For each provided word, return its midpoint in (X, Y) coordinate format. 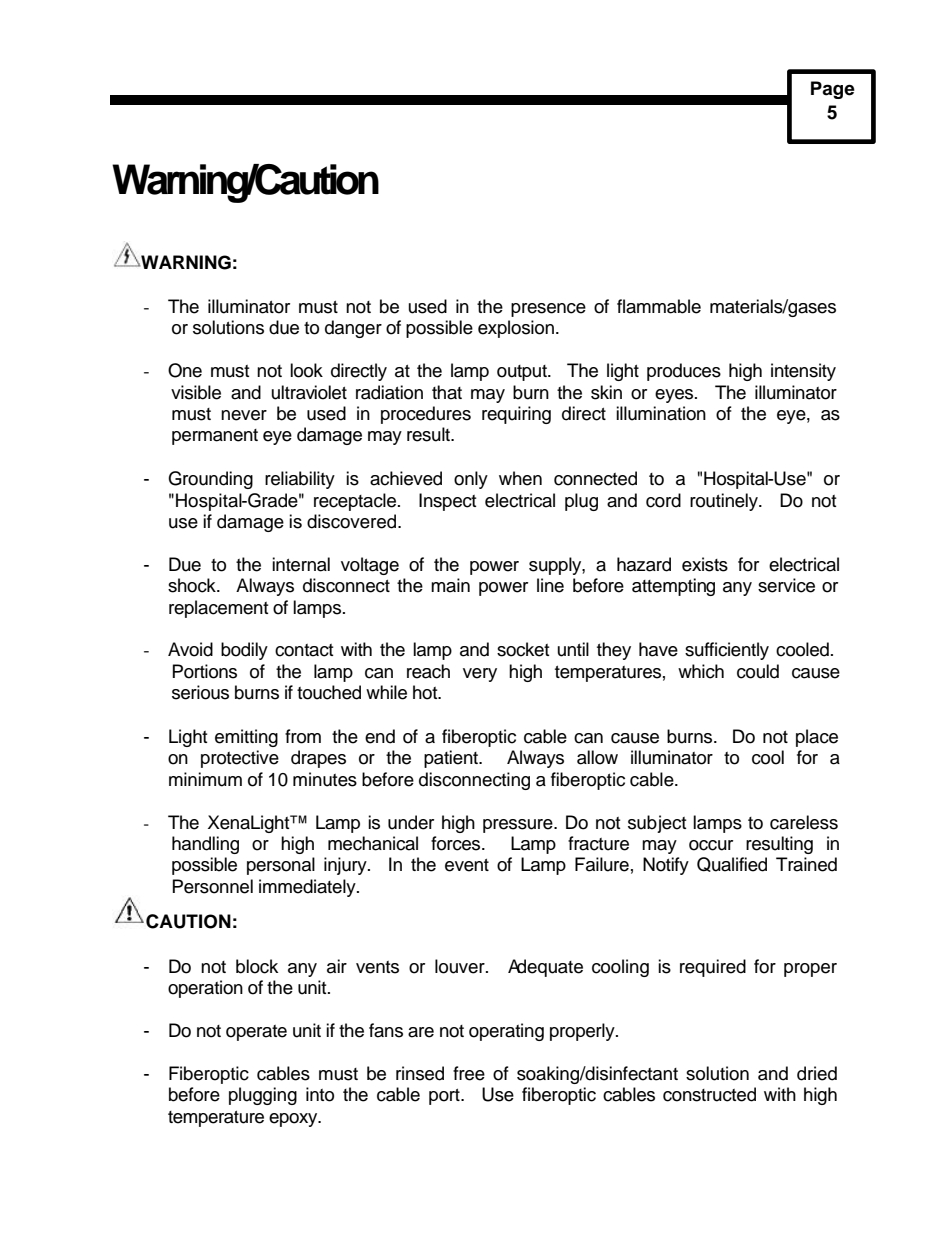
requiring (516, 415)
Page (833, 90)
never (244, 415)
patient (452, 759)
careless (804, 822)
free (469, 1073)
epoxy (294, 1120)
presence (548, 310)
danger (353, 329)
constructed (709, 1094)
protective (240, 759)
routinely (725, 502)
